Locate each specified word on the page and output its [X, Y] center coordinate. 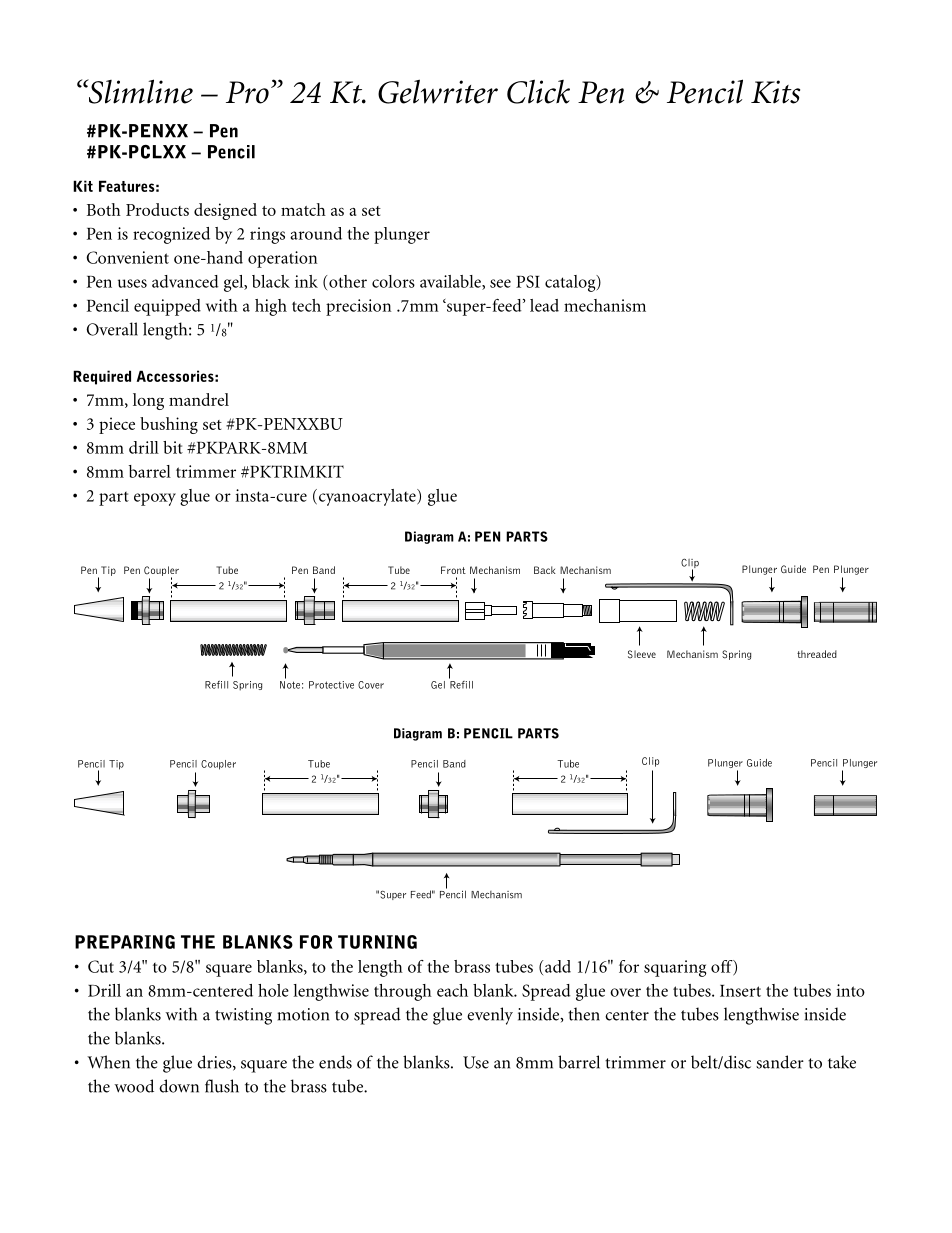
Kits [775, 92]
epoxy [155, 499]
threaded [817, 654]
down [179, 1086]
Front [453, 570]
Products [157, 209]
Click [538, 91]
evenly [490, 1016]
